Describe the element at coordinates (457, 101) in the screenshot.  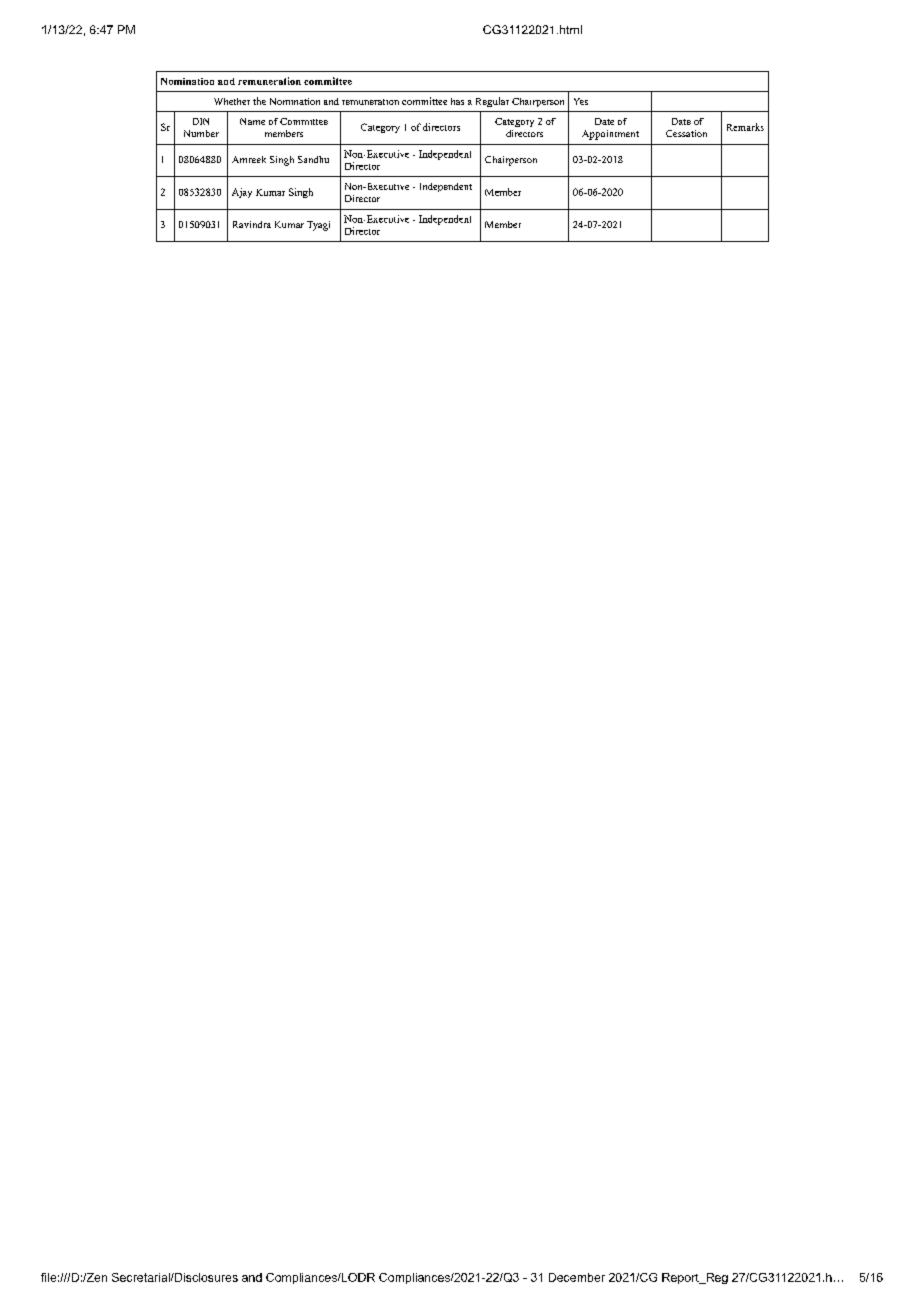
I see `has` at that location.
